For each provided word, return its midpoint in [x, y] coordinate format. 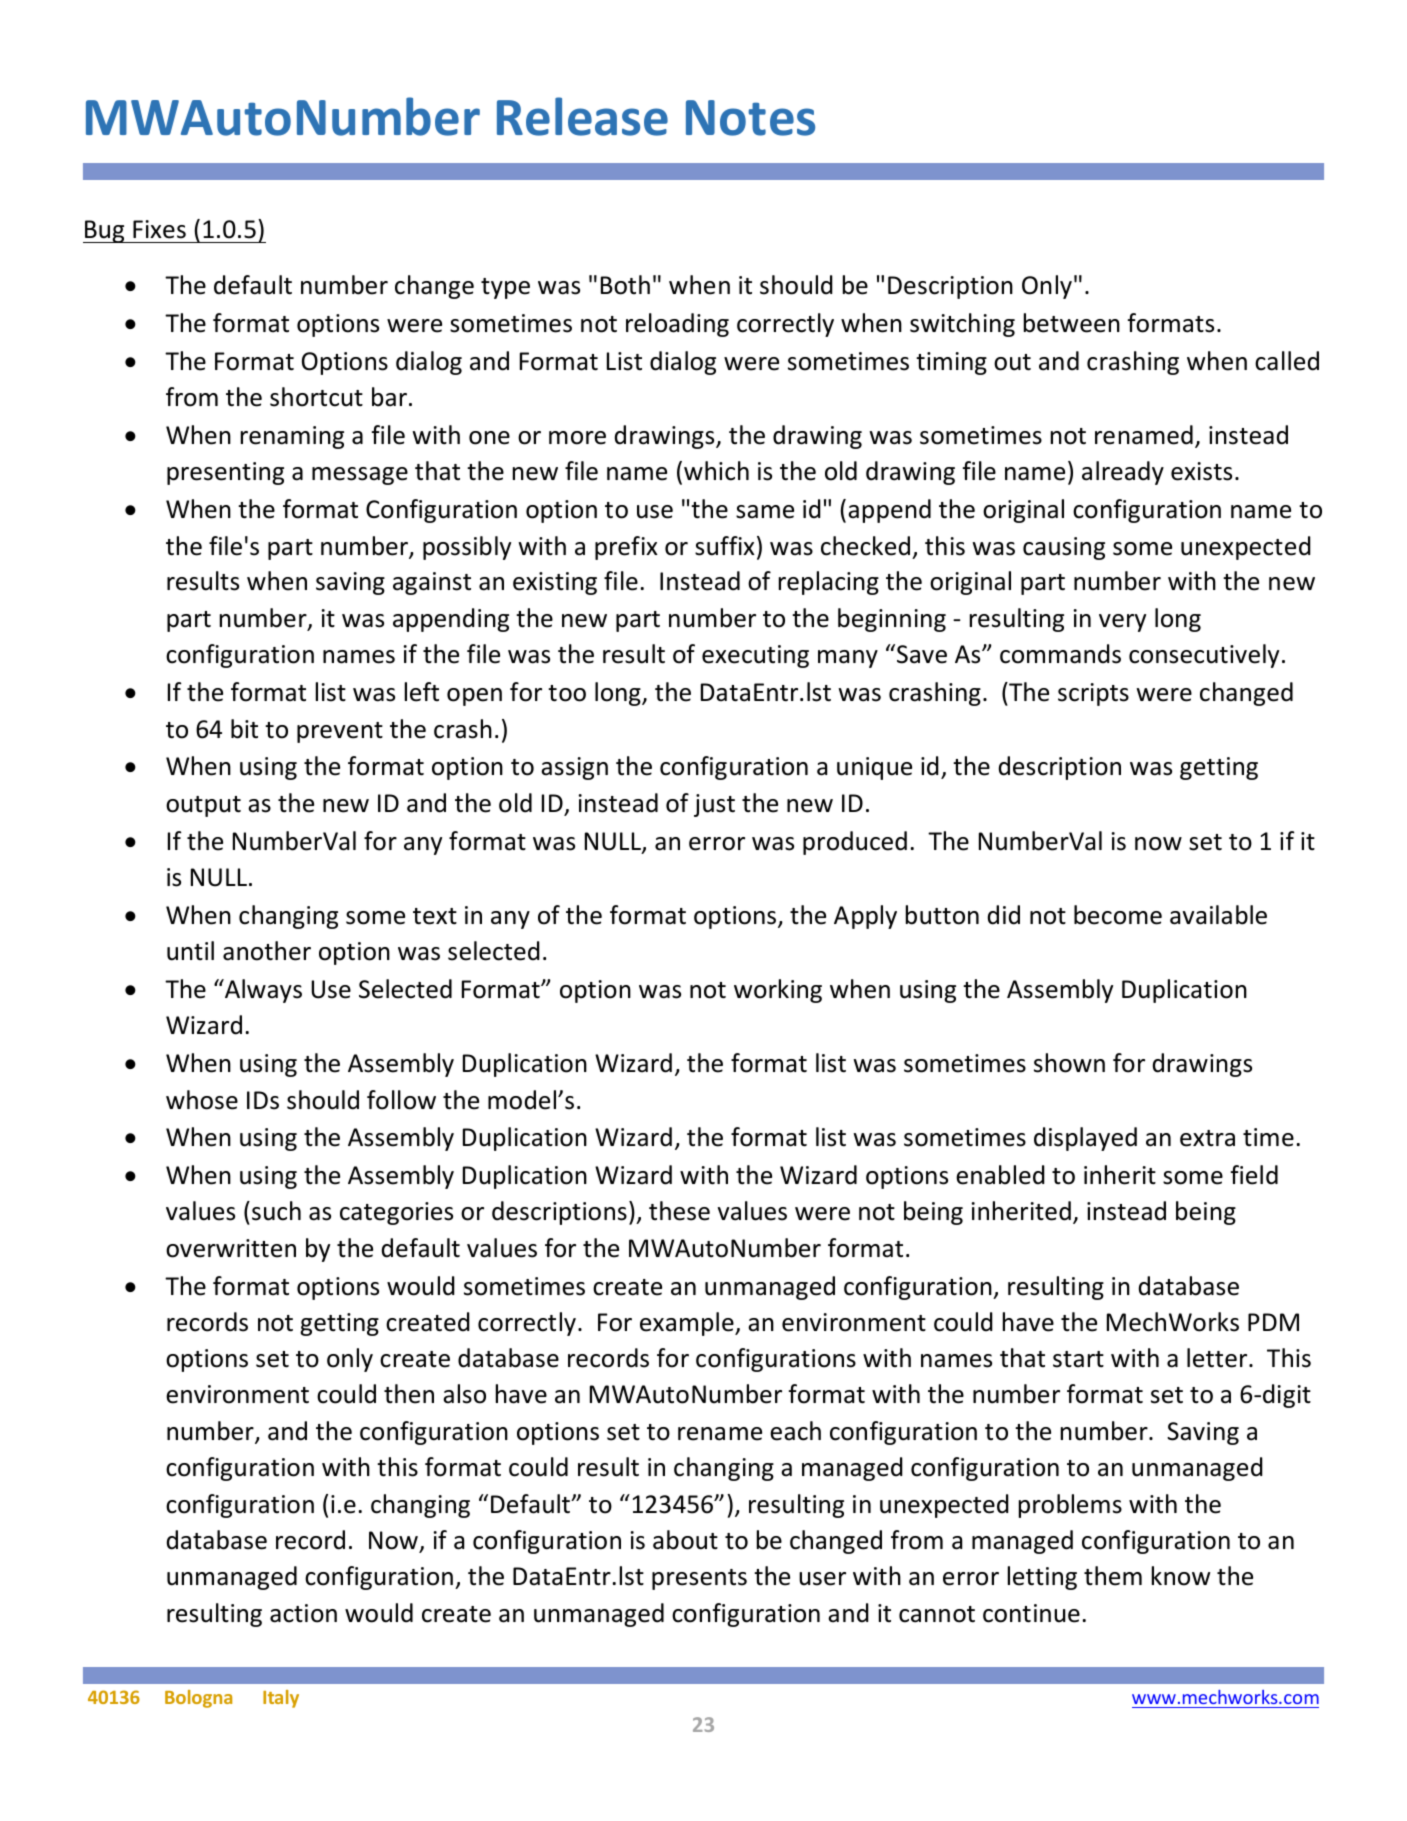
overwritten [231, 1248]
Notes [750, 118]
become [1118, 915]
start [1078, 1359]
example [688, 1324]
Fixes [159, 229]
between [1072, 323]
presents [699, 1579]
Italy [281, 1699]
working [778, 991]
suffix [725, 546]
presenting [225, 473]
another [267, 951]
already [1123, 473]
